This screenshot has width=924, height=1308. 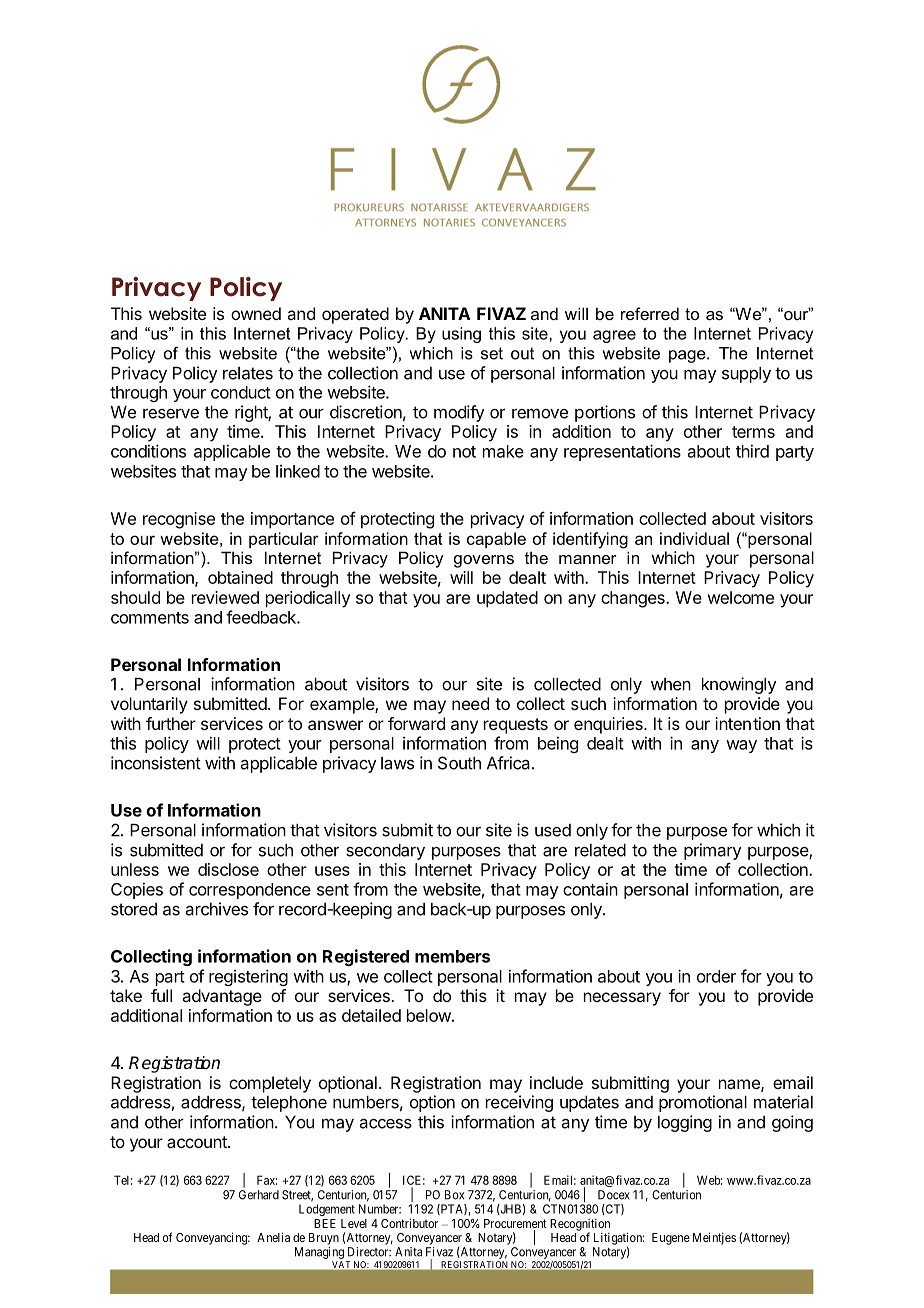 What do you see at coordinates (688, 356) in the screenshot?
I see `page` at bounding box center [688, 356].
